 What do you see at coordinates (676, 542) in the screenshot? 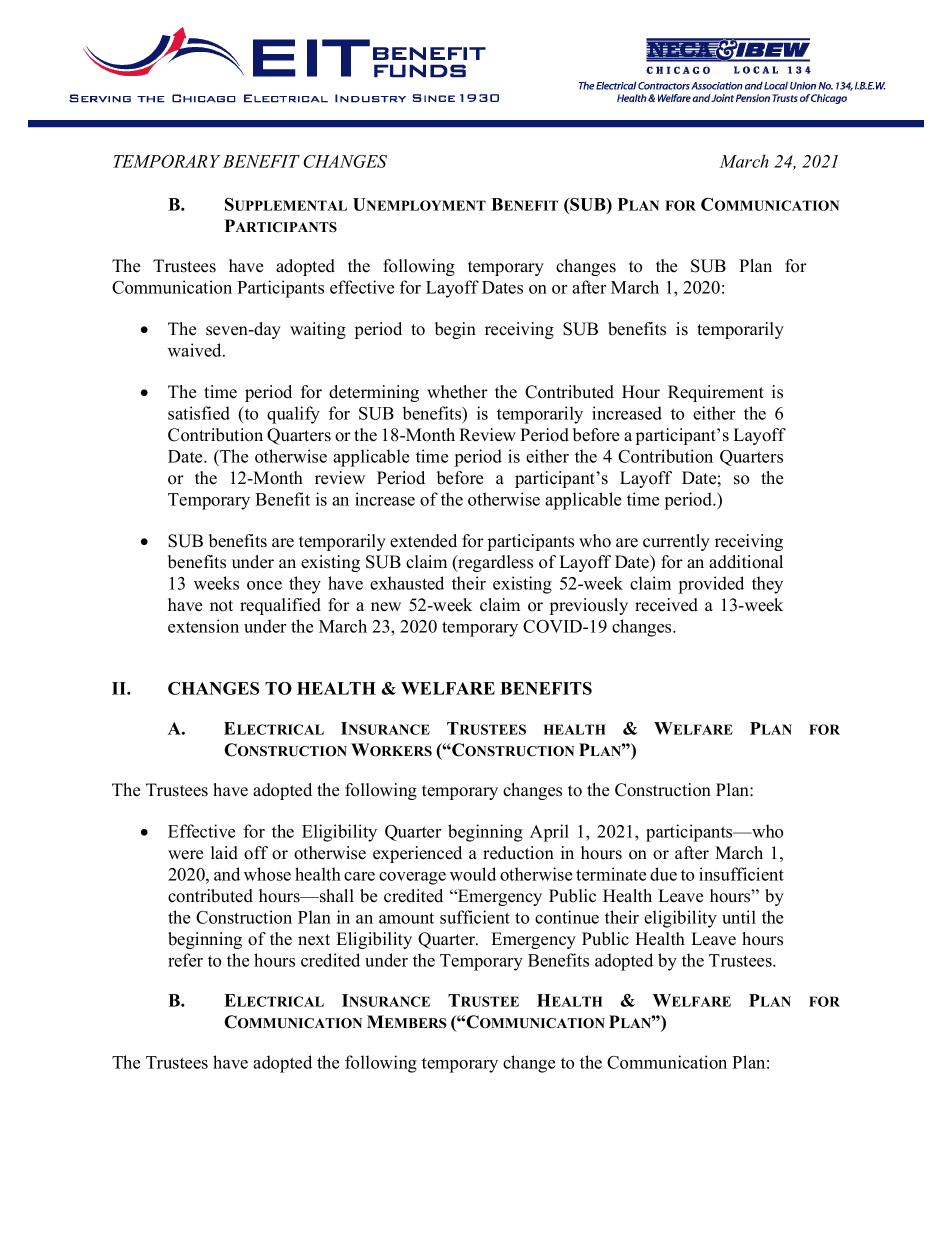
I see `currently` at bounding box center [676, 542].
